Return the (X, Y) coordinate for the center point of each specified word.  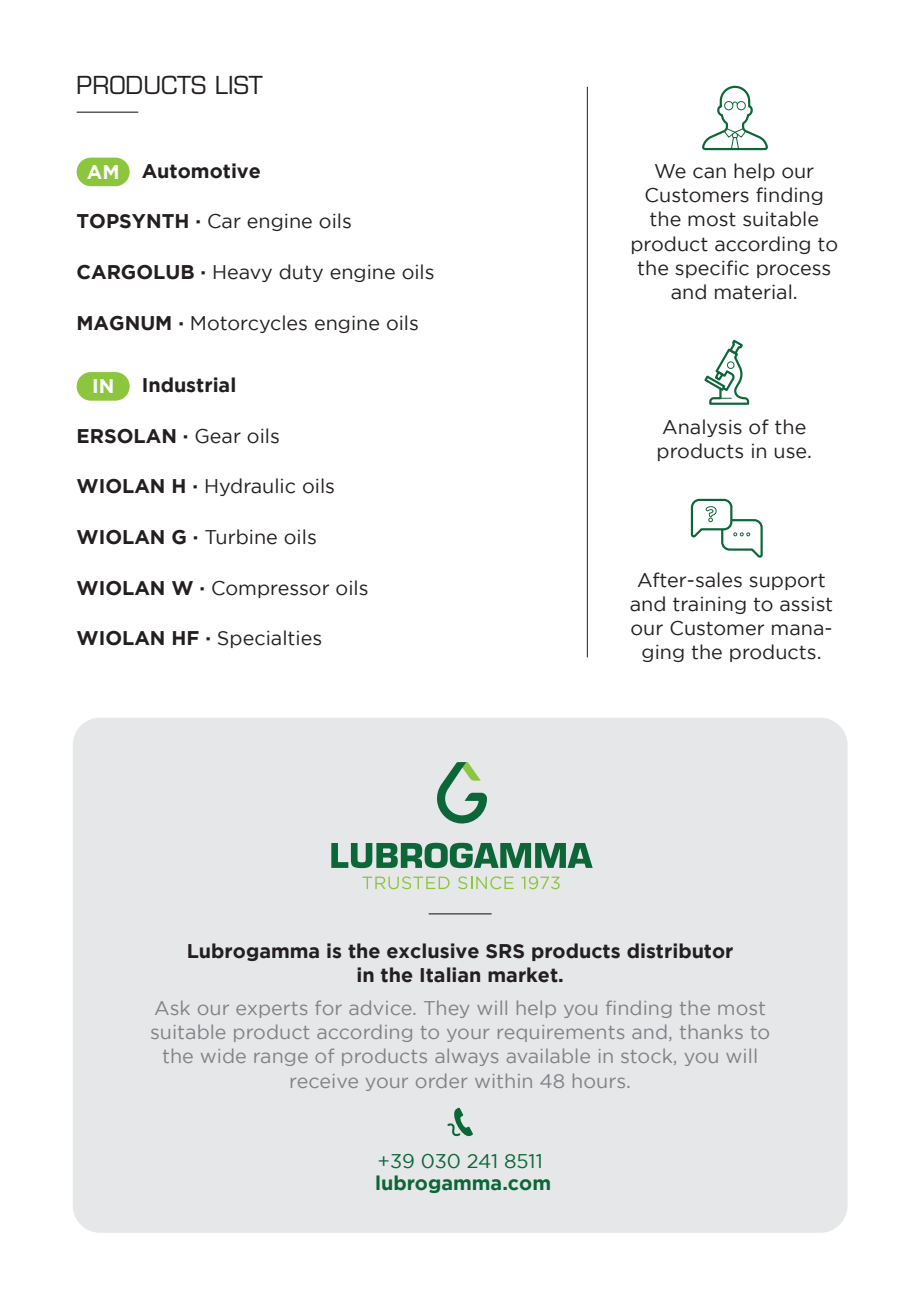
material (753, 292)
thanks (711, 1031)
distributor (680, 951)
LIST (239, 84)
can (709, 173)
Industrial (189, 385)
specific (712, 269)
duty (301, 273)
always (466, 1057)
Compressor (270, 589)
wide (223, 1055)
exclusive (433, 951)
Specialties (269, 639)
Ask (172, 1008)
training (709, 605)
